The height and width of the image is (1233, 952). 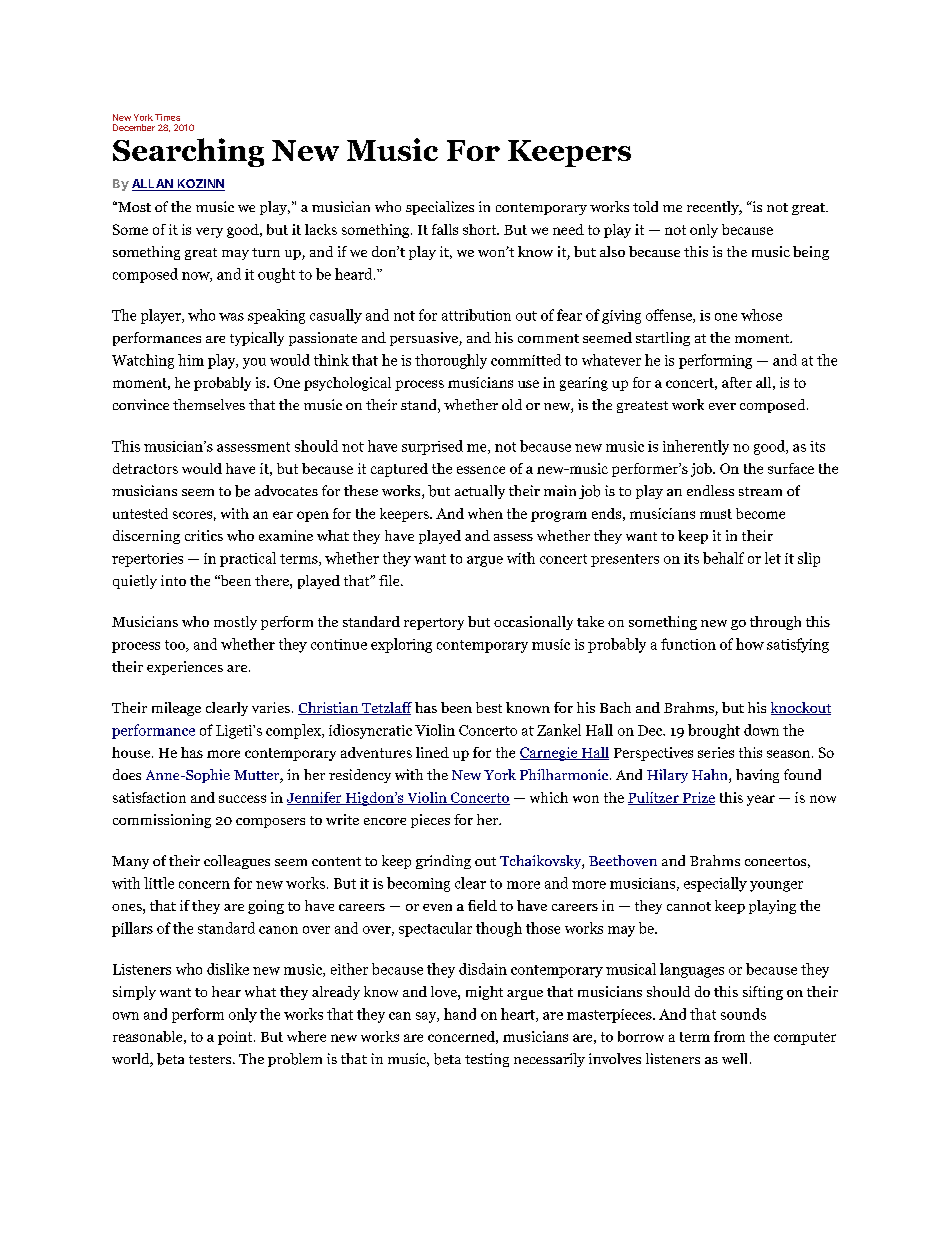 I want to click on recently, so click(x=714, y=208).
